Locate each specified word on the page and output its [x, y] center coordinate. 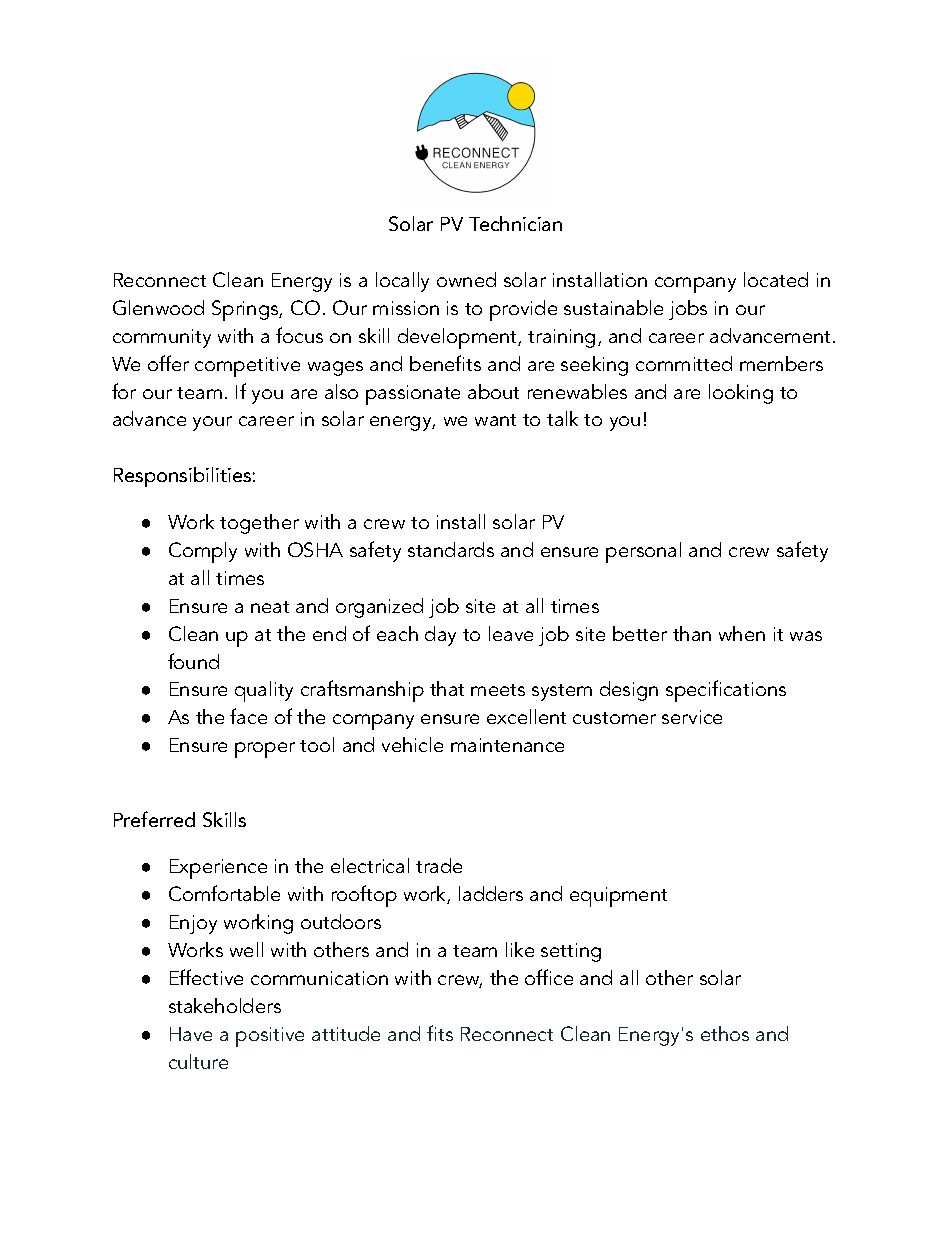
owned [466, 279]
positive [270, 1037]
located [776, 279]
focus [299, 335]
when [742, 633]
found [193, 661]
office [549, 977]
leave [511, 633]
